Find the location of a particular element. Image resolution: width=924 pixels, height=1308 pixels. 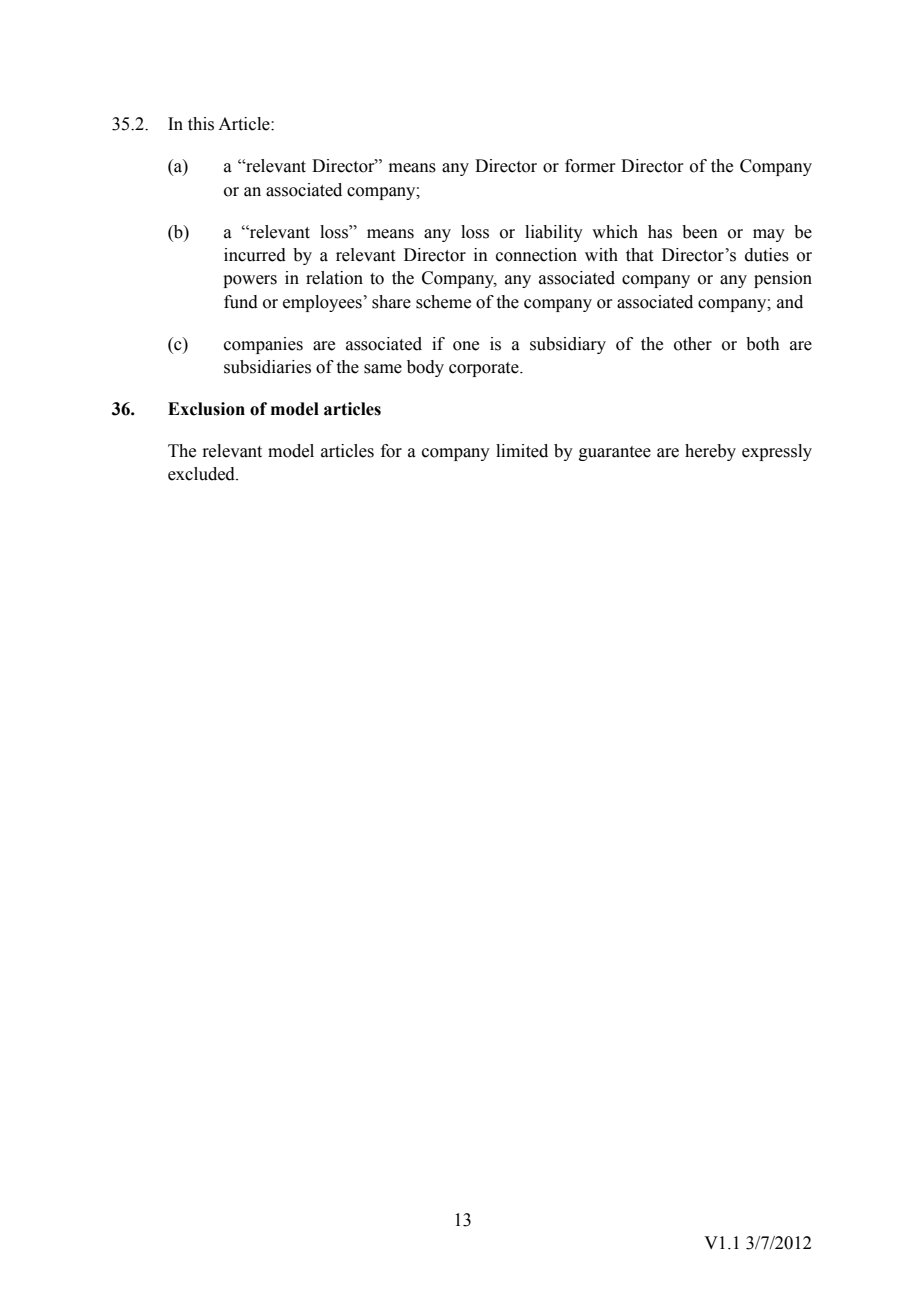

companies is located at coordinates (263, 345).
